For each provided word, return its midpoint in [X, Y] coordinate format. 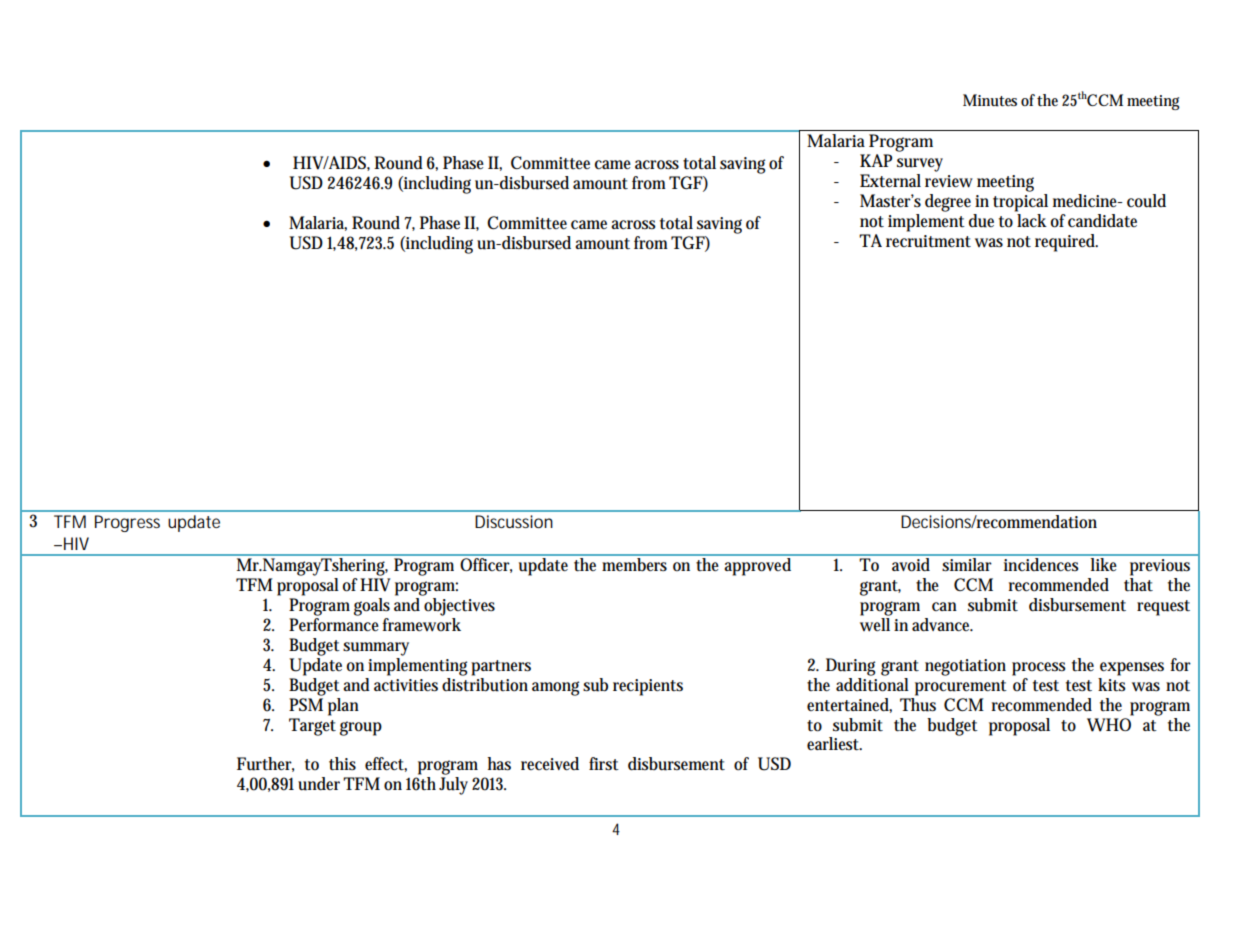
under [319, 784]
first [604, 764]
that [1138, 585]
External [890, 180]
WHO [1109, 725]
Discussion [514, 521]
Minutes [990, 100]
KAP [876, 160]
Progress [127, 523]
